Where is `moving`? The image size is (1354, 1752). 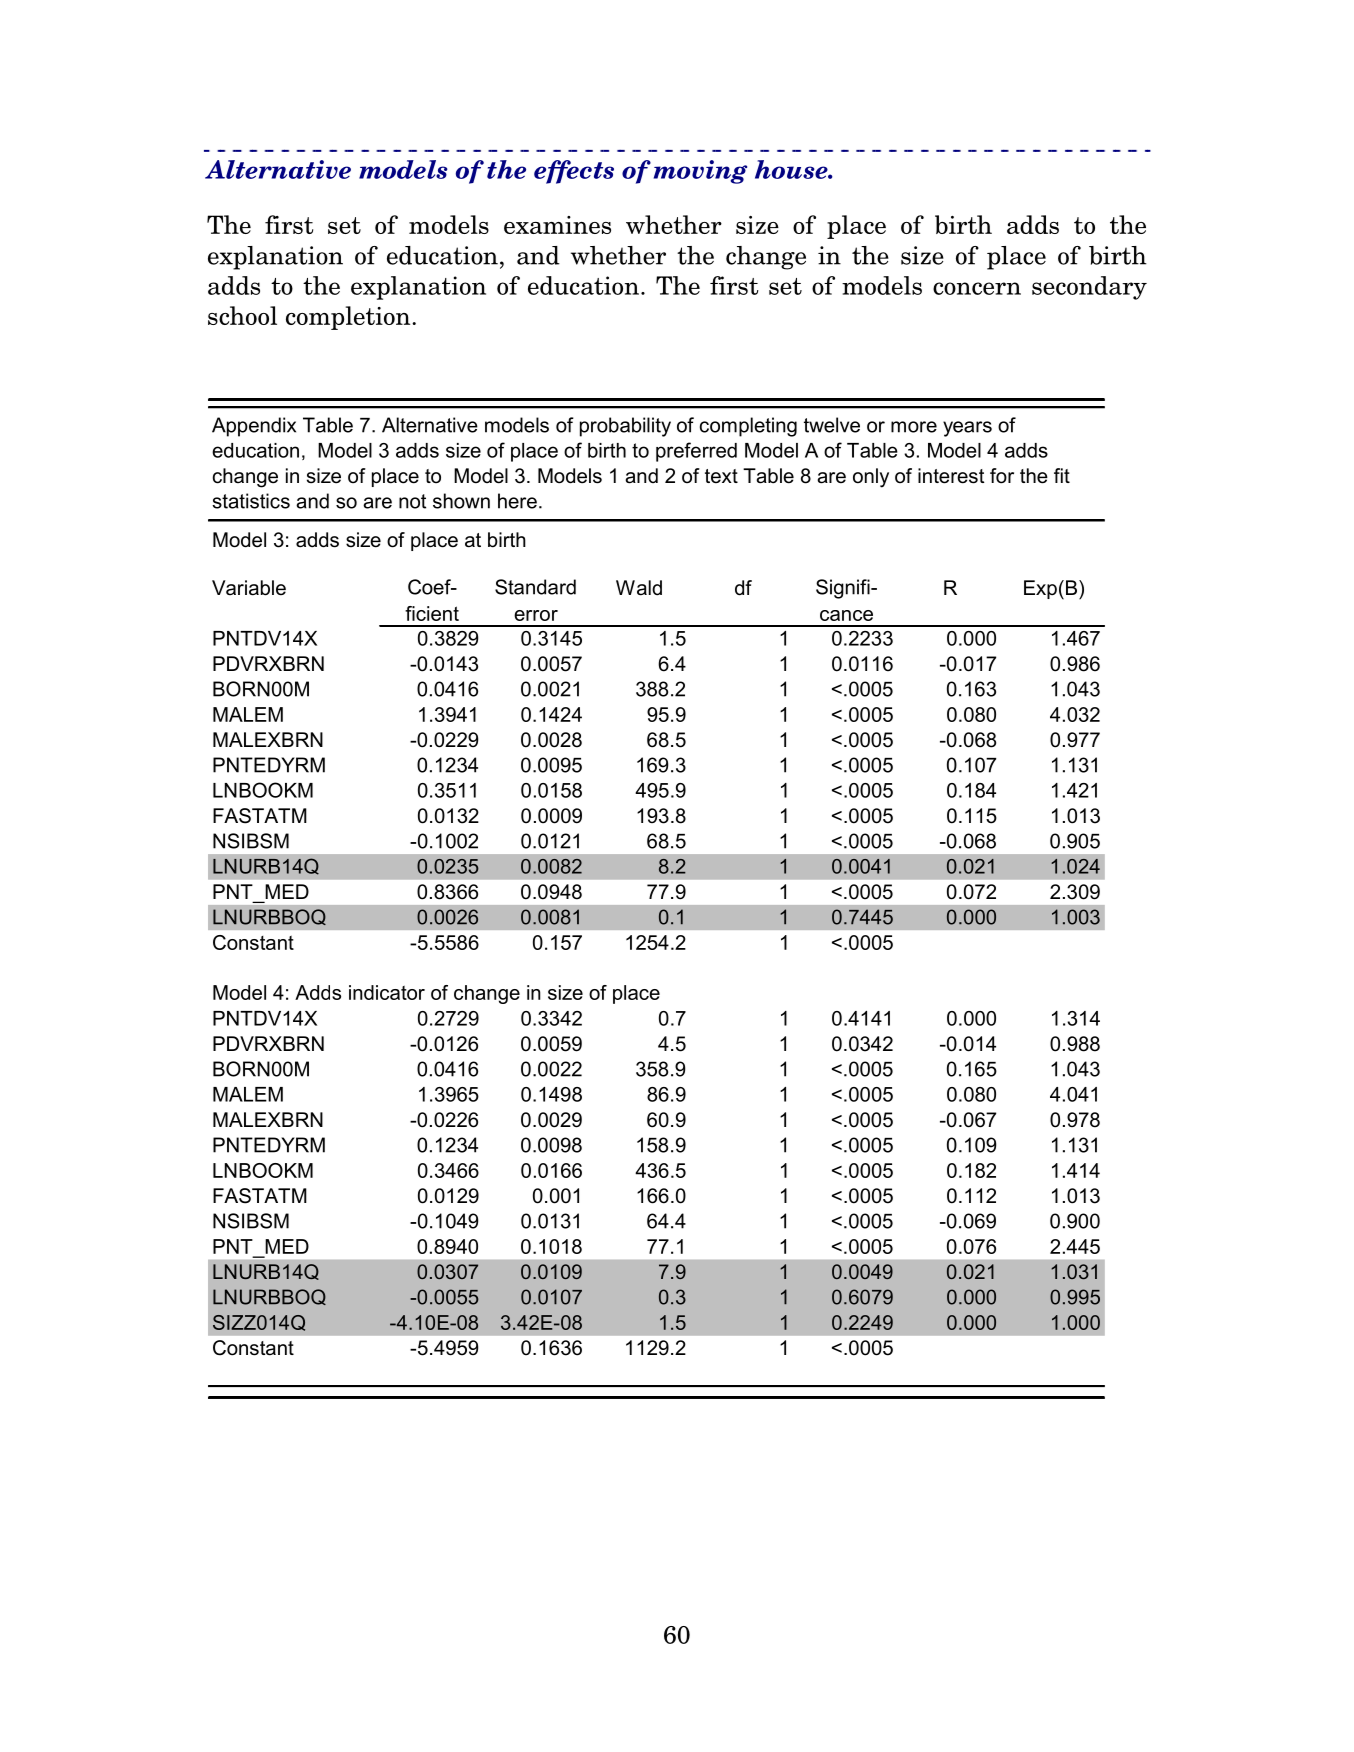 moving is located at coordinates (700, 172).
